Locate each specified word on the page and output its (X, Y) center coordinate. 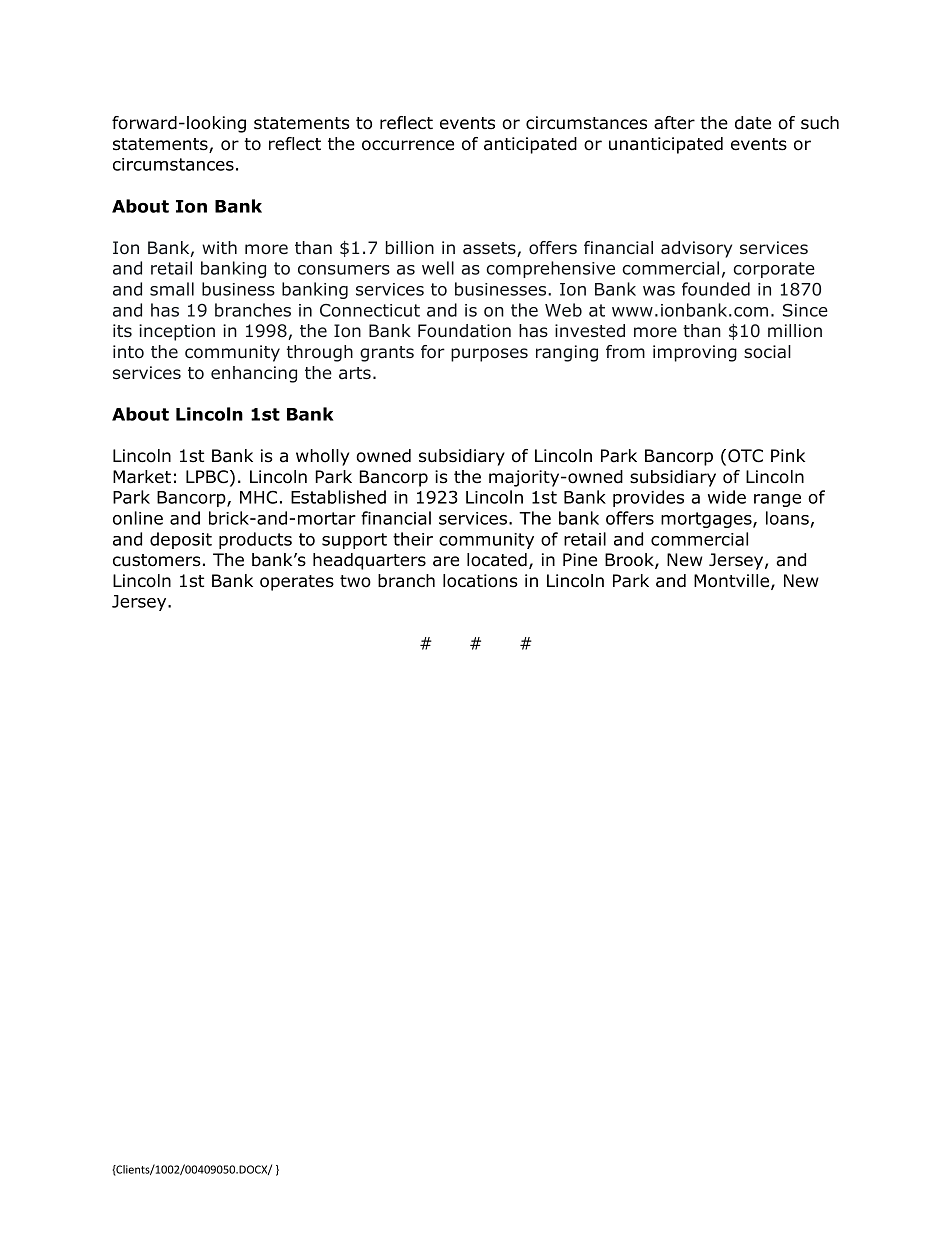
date (753, 123)
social (767, 352)
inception (177, 332)
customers (157, 560)
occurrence (408, 145)
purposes (489, 355)
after (674, 123)
